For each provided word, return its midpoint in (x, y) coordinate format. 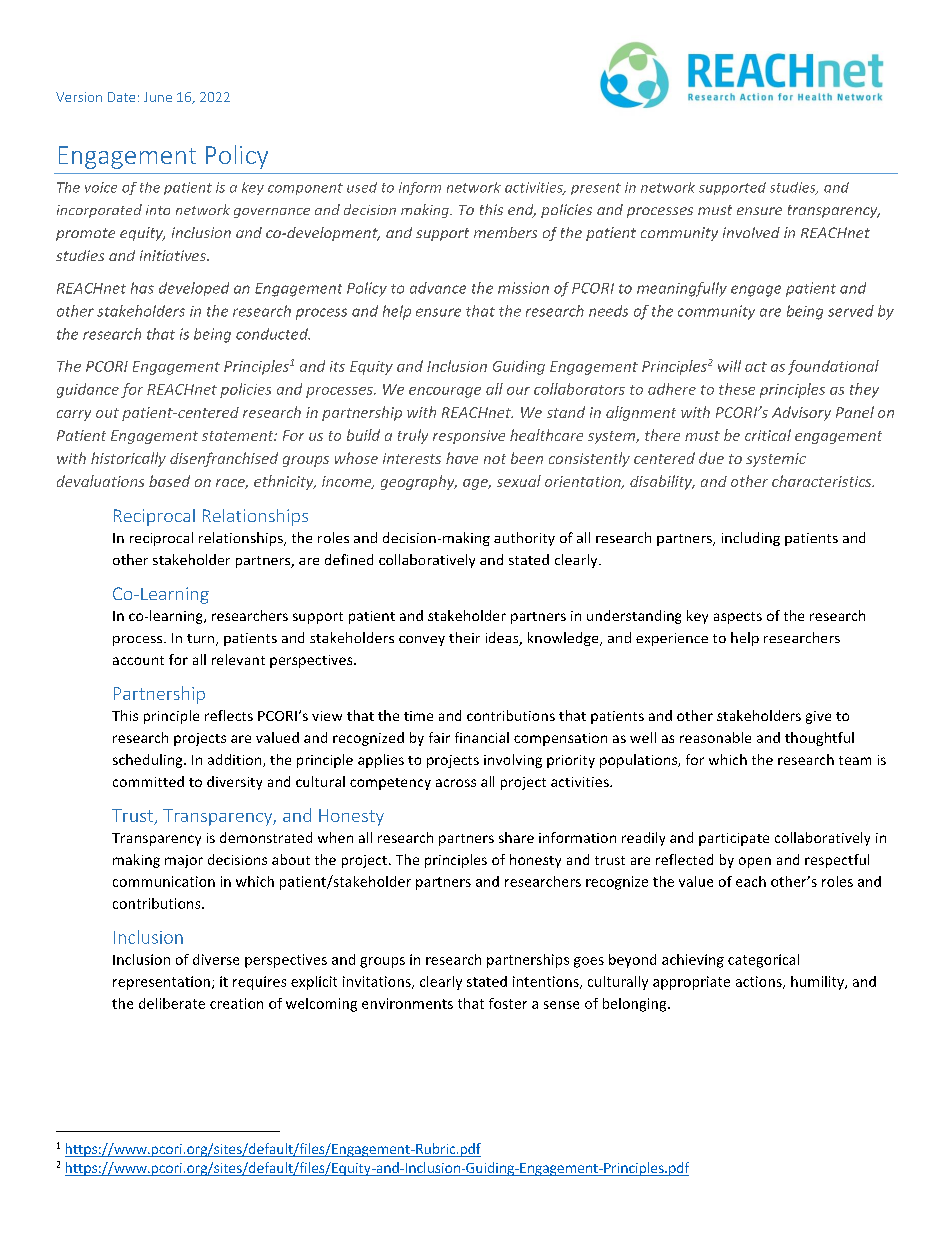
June (158, 97)
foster (508, 1003)
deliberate (172, 1003)
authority (524, 539)
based (169, 481)
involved (751, 232)
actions (760, 982)
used (362, 187)
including (751, 539)
